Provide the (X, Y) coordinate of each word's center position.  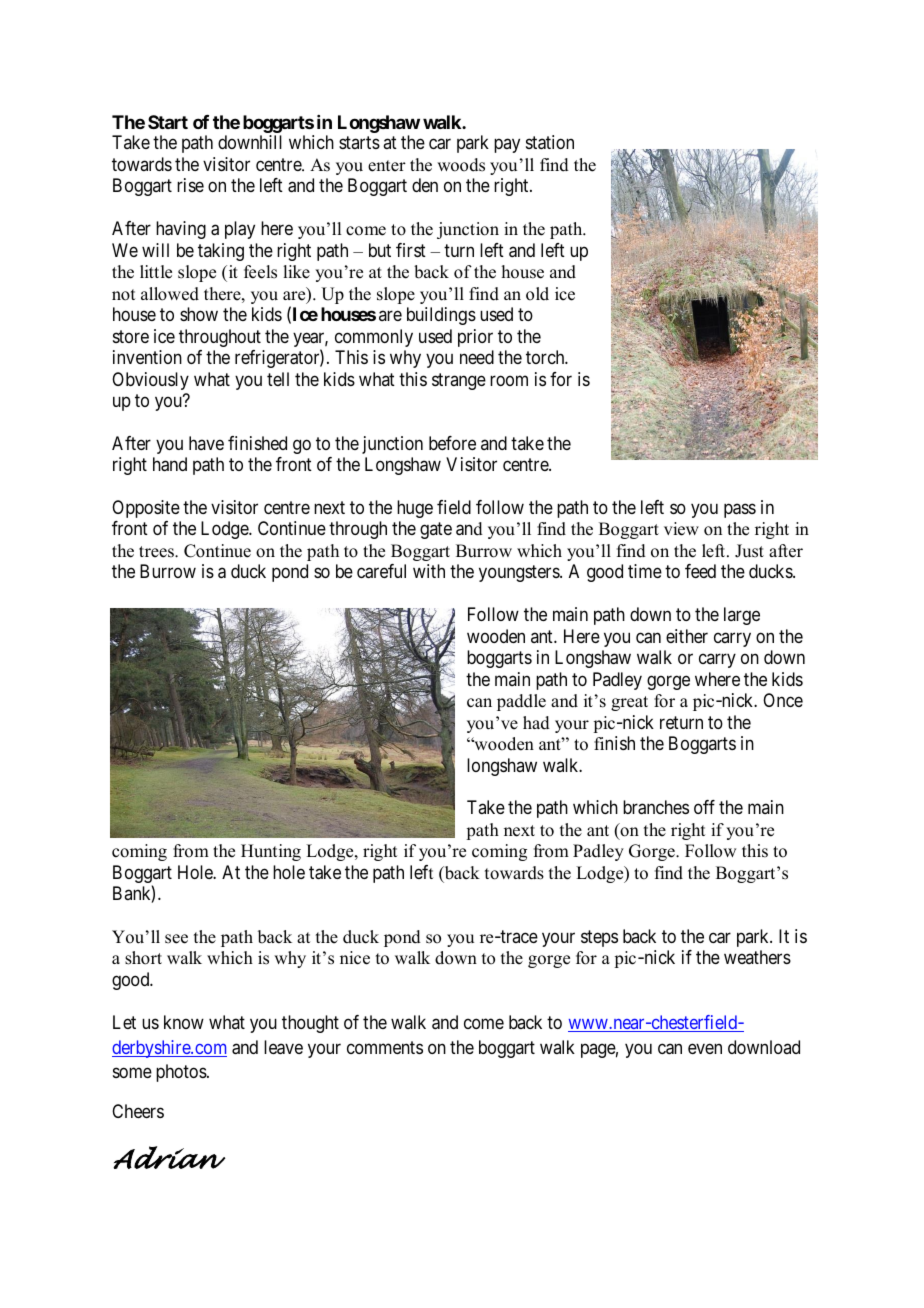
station (550, 142)
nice (355, 958)
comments (385, 1047)
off (704, 807)
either (687, 636)
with (429, 571)
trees (157, 552)
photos (181, 1073)
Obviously (150, 381)
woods (461, 165)
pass (740, 511)
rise (190, 185)
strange (459, 381)
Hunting (271, 852)
